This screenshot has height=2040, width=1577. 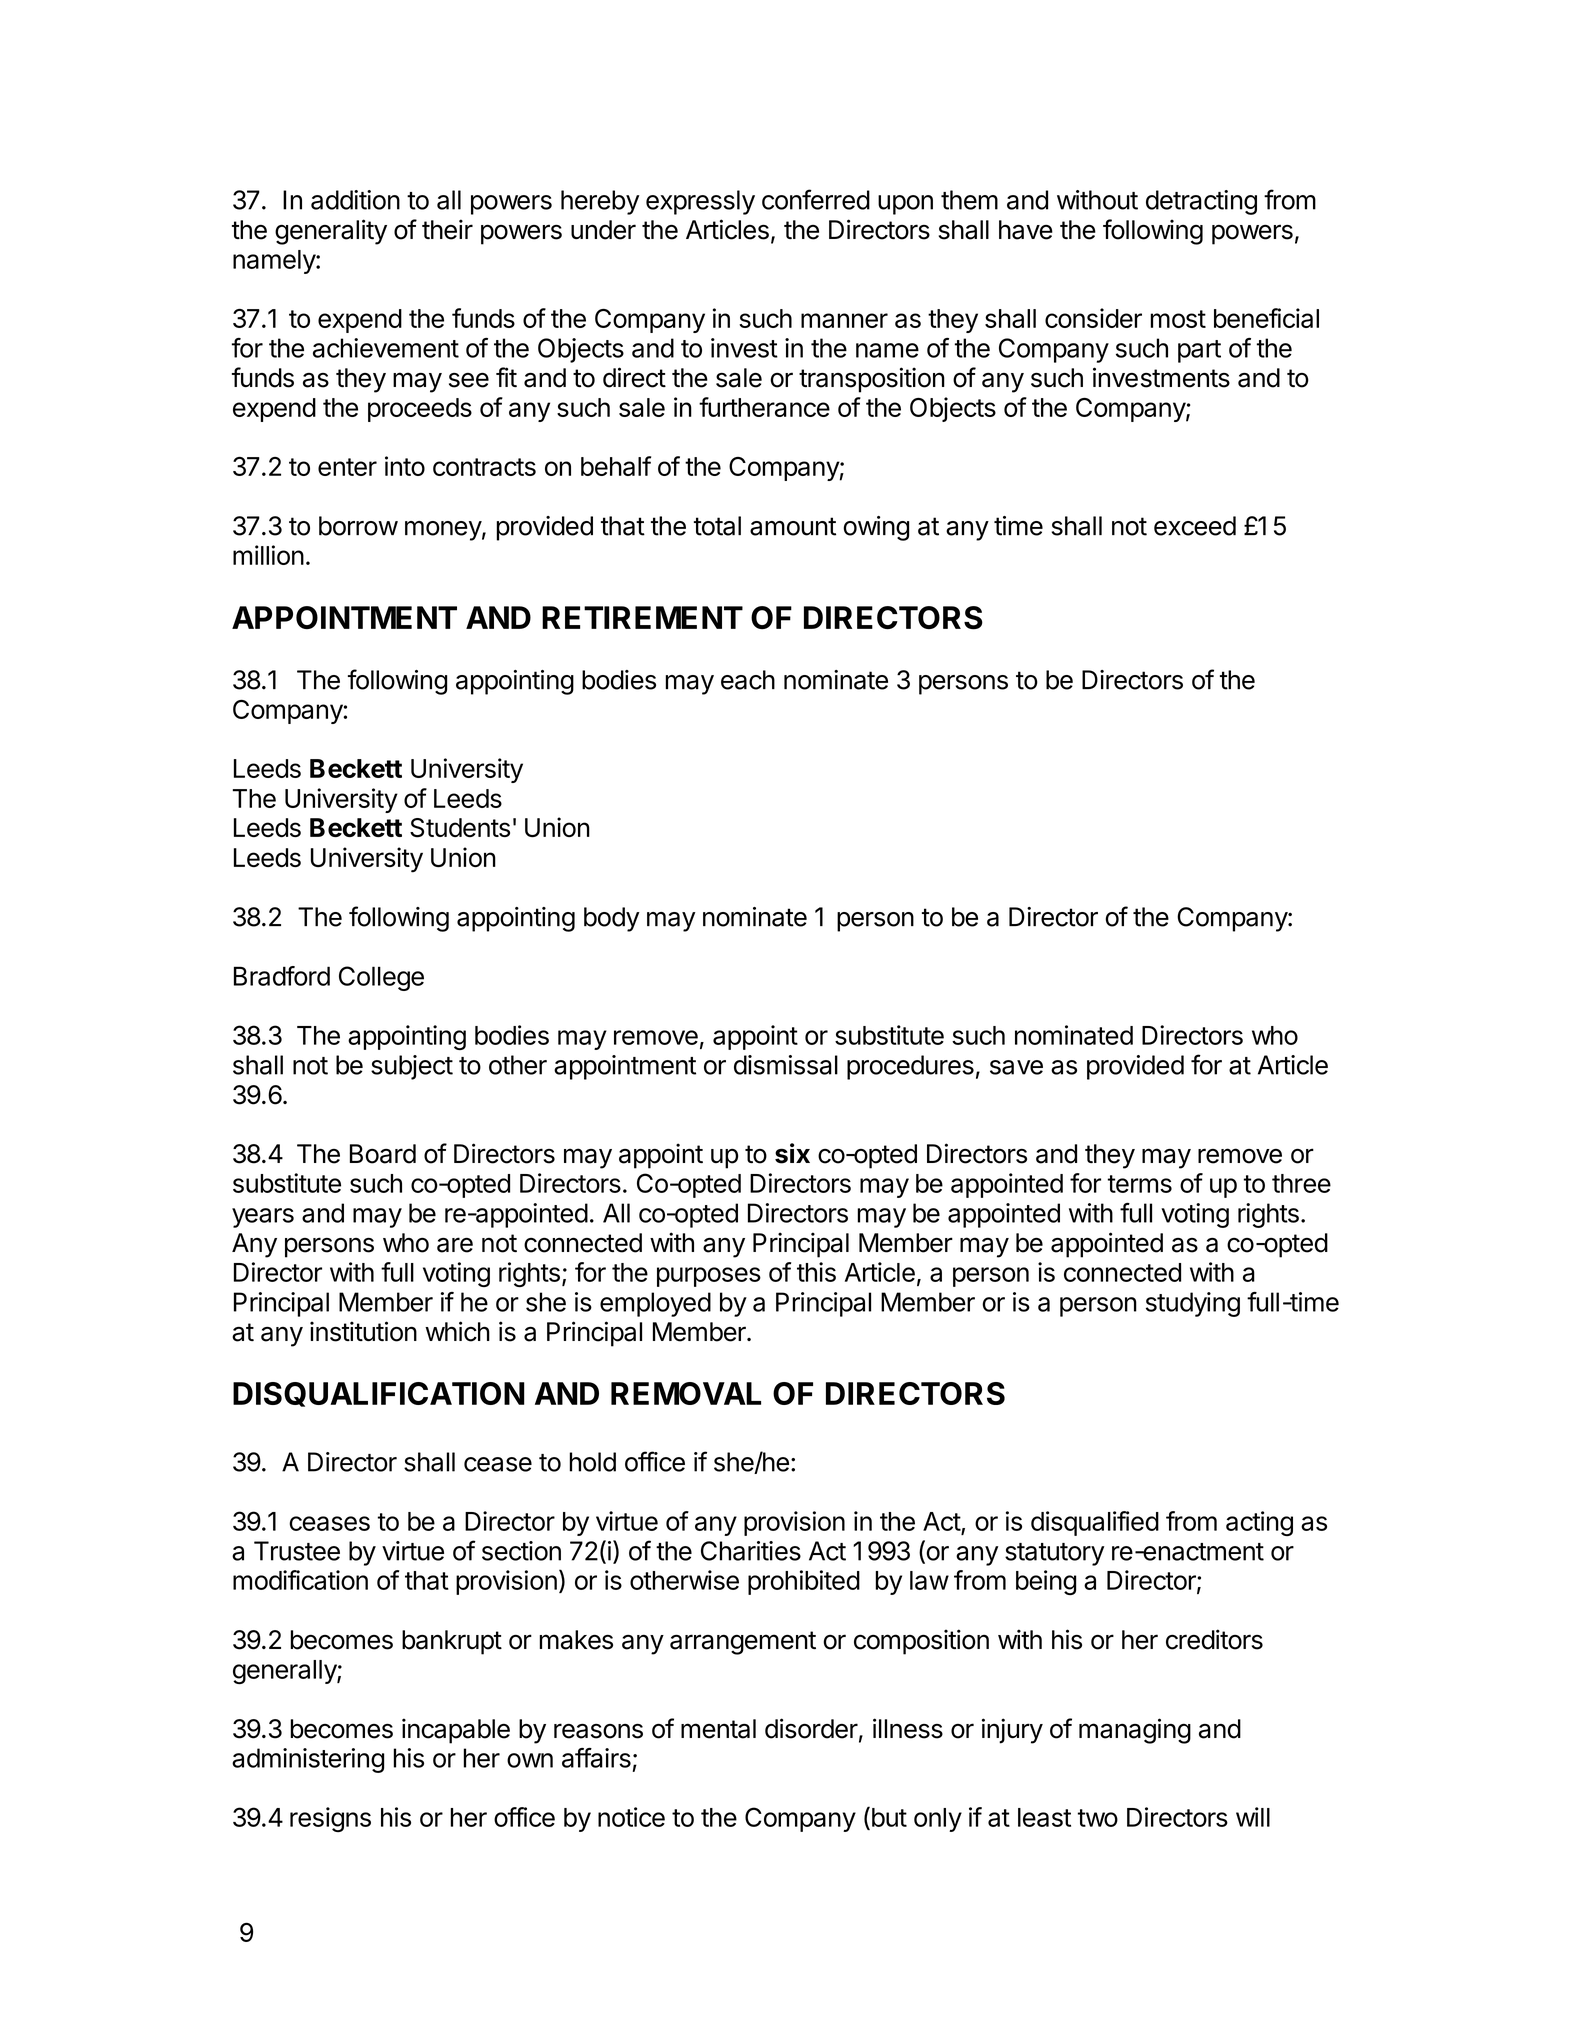 What do you see at coordinates (816, 199) in the screenshot?
I see `conferred` at bounding box center [816, 199].
